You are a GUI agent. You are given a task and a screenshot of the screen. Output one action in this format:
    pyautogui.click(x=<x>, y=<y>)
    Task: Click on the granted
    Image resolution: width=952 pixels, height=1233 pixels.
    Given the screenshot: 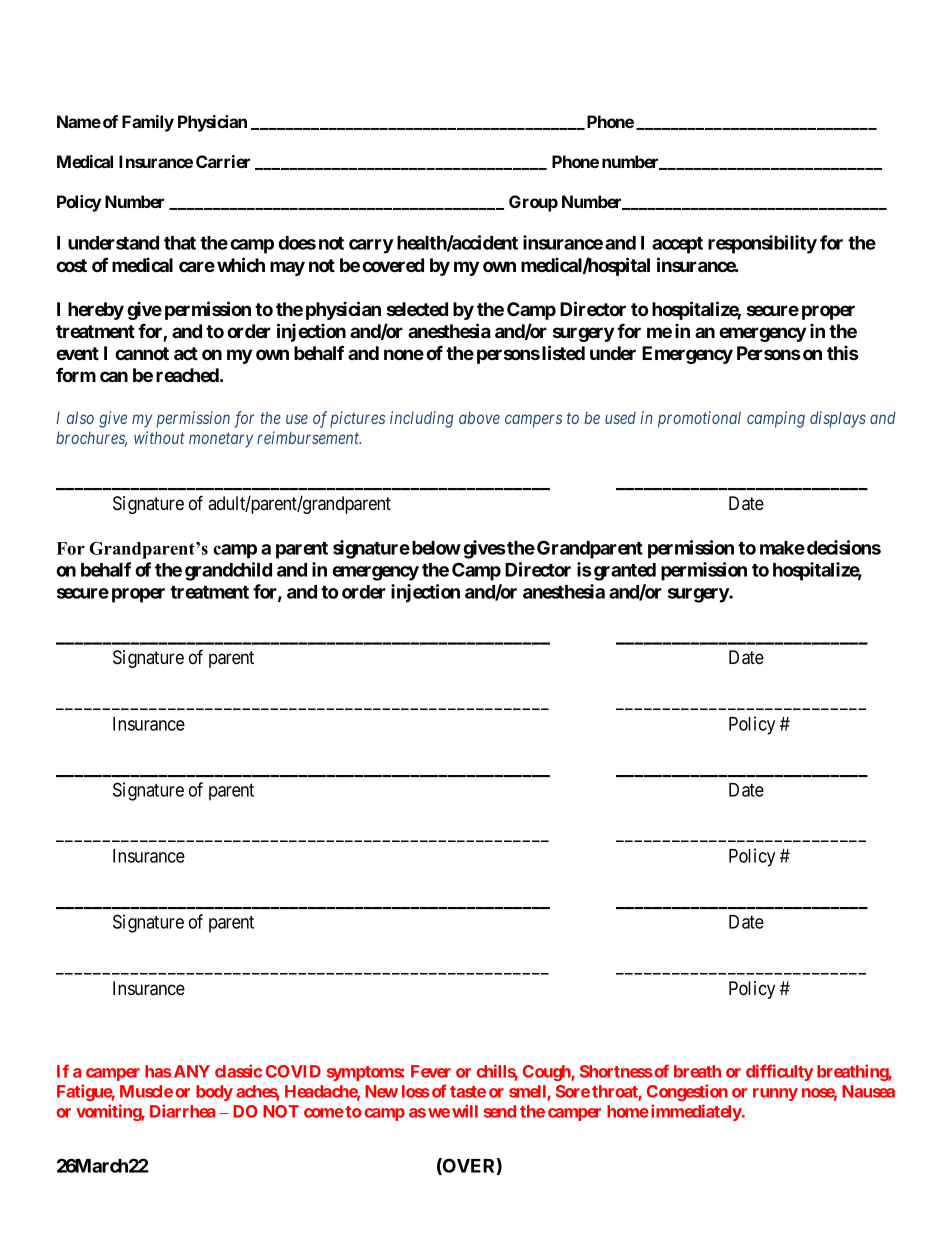 What is the action you would take?
    pyautogui.click(x=625, y=572)
